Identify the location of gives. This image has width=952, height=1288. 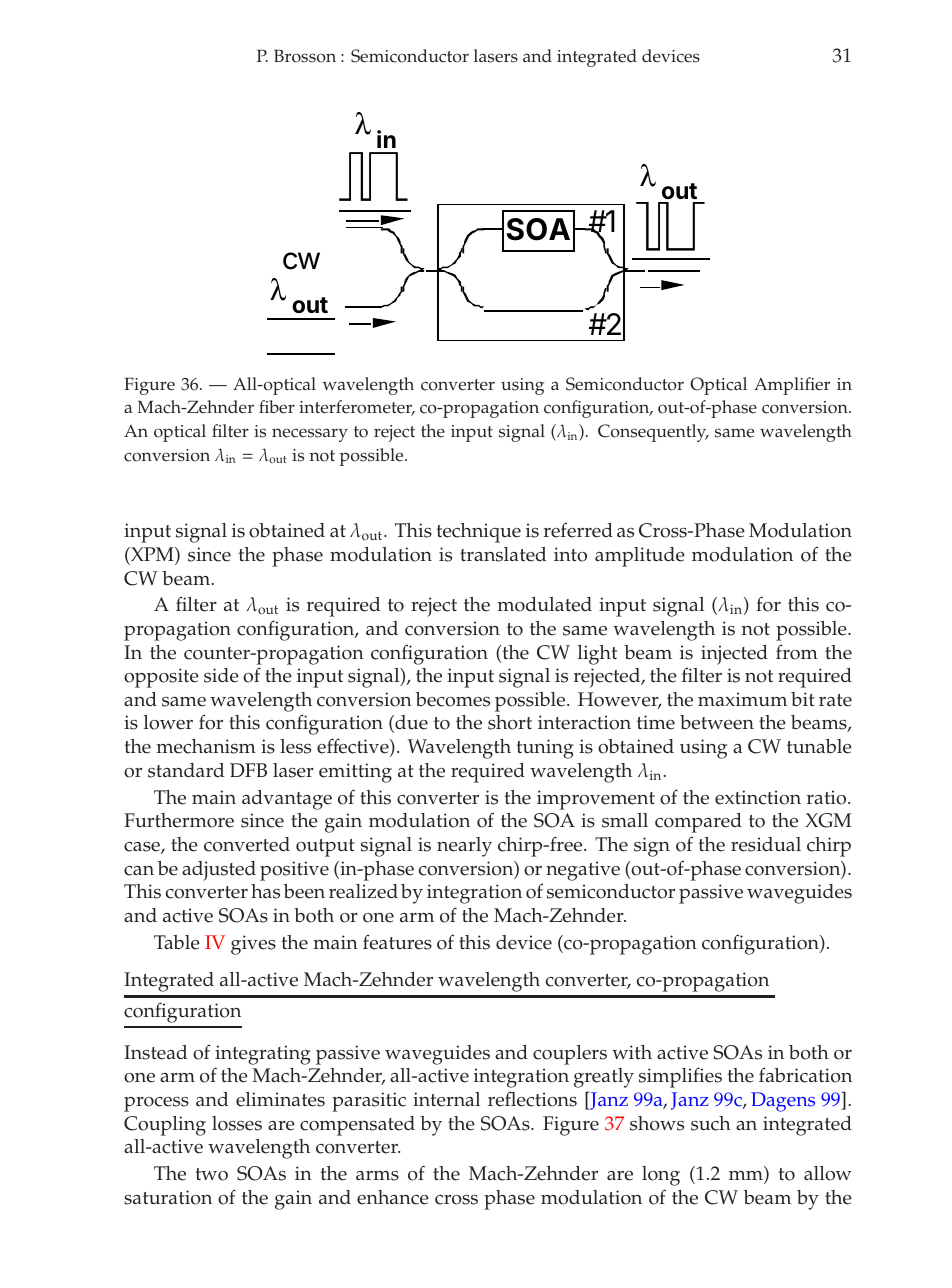
(253, 945).
